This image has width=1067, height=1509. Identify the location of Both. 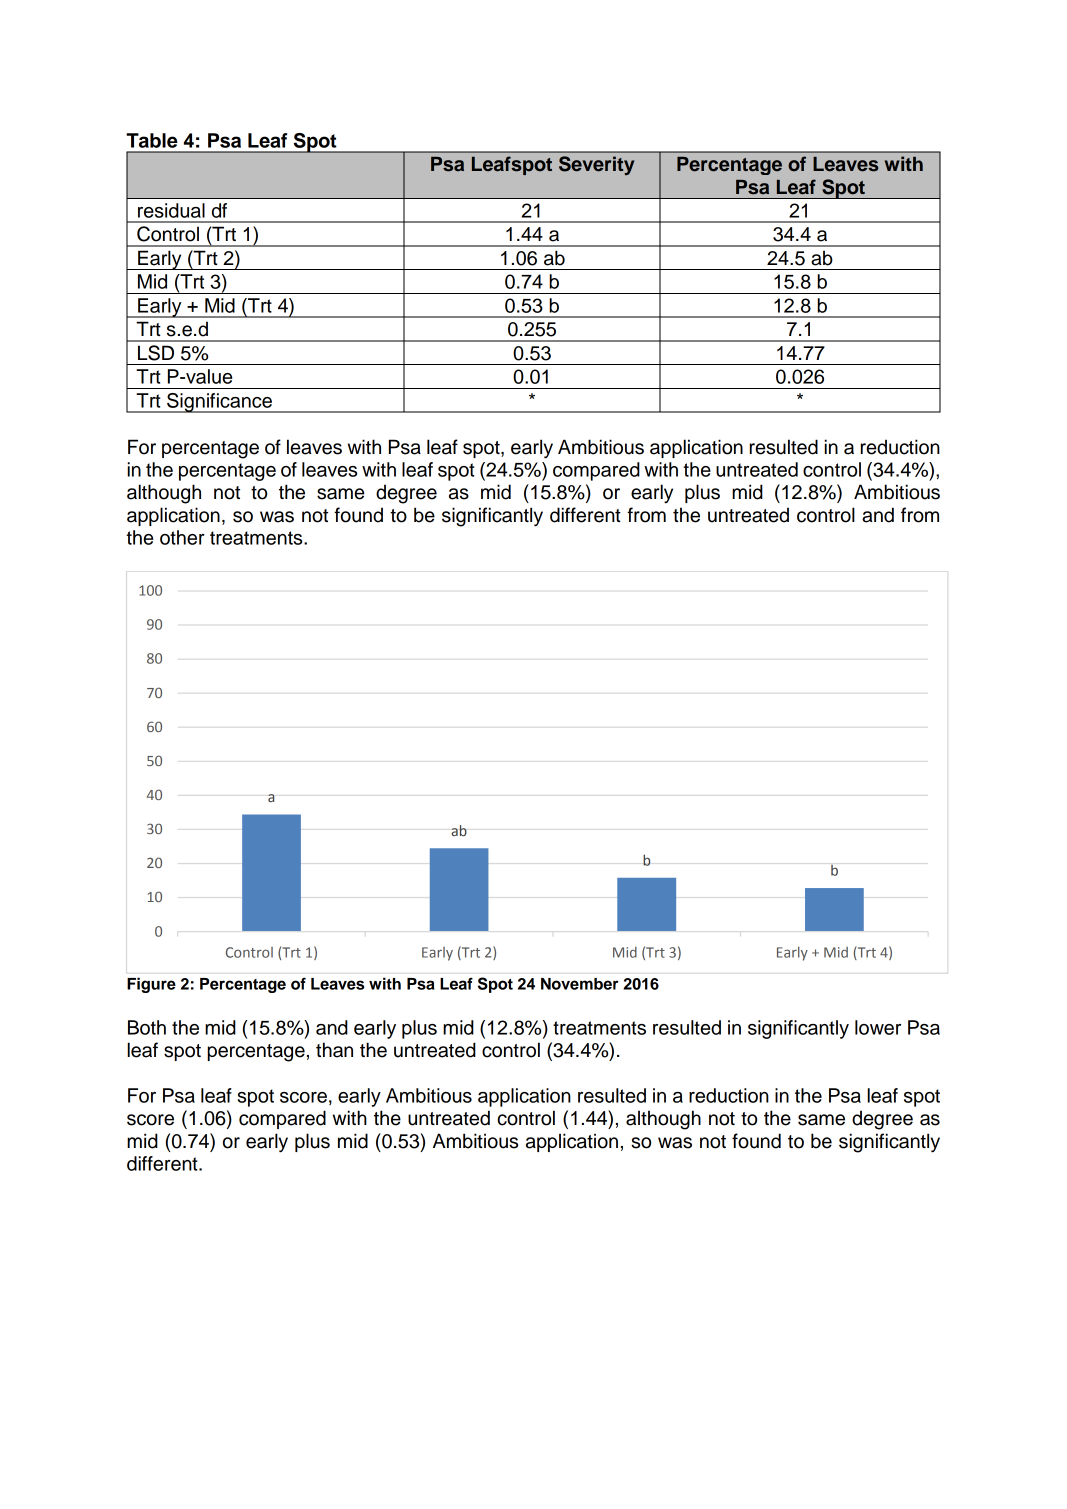
(147, 1027).
